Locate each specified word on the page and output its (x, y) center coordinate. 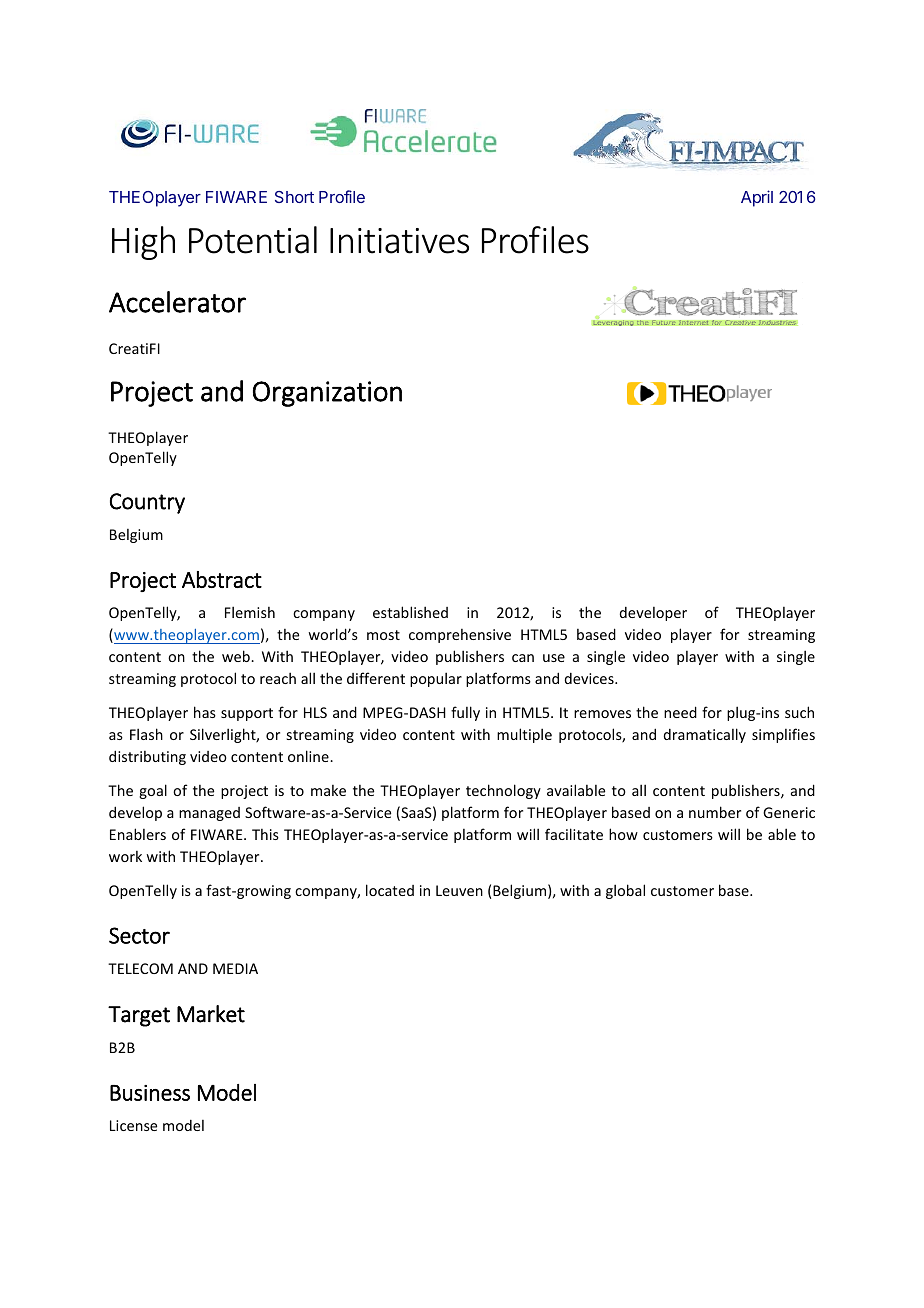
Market (211, 1014)
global (625, 891)
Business (150, 1093)
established (410, 612)
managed (209, 814)
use (554, 658)
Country (147, 503)
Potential (253, 240)
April (757, 198)
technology (503, 791)
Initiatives (399, 241)
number (715, 812)
